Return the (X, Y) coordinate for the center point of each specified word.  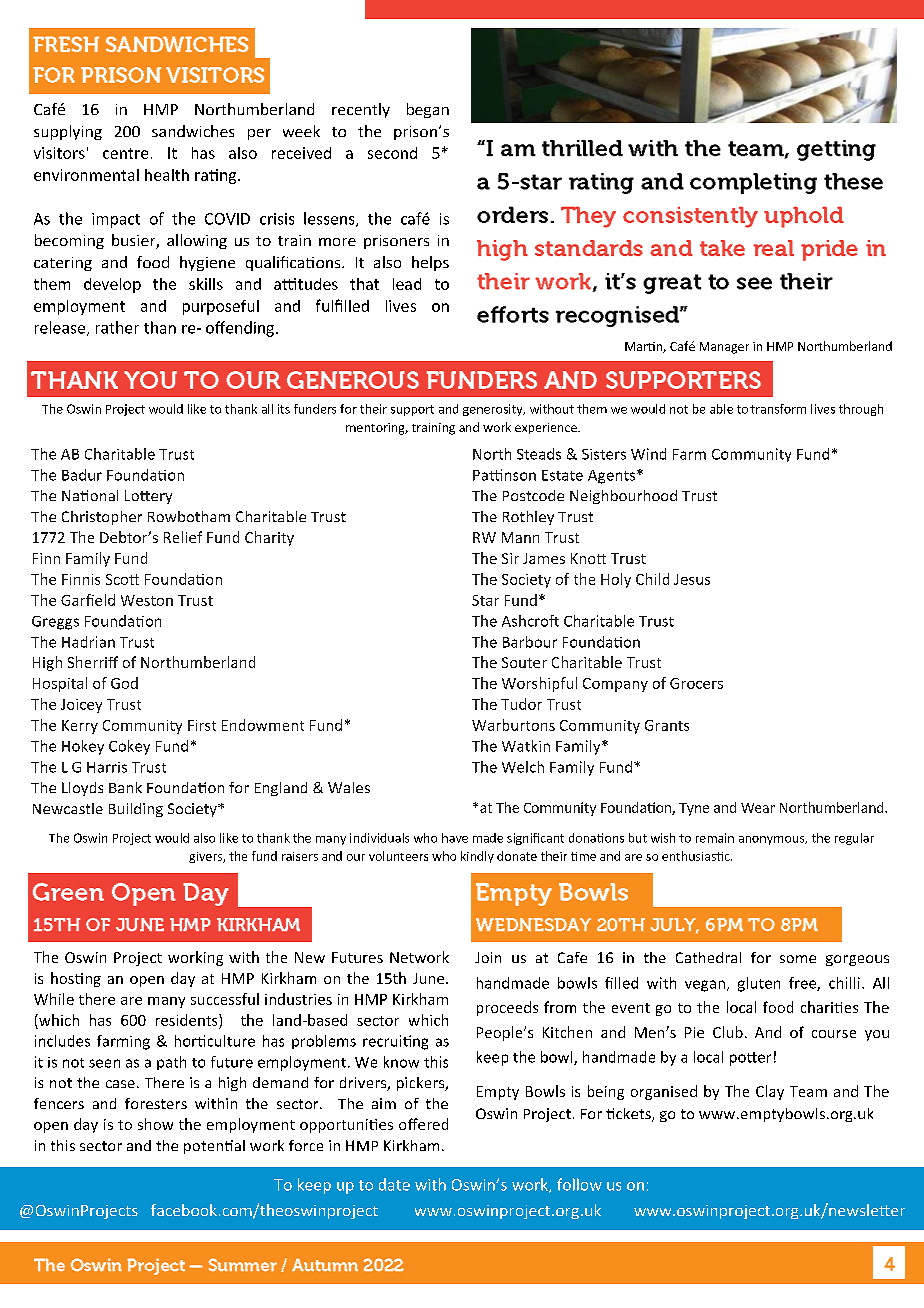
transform (778, 409)
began (428, 110)
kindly (477, 857)
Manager (724, 348)
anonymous (773, 840)
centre (125, 153)
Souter (524, 662)
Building (136, 810)
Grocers (696, 683)
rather (117, 327)
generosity (494, 410)
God (124, 683)
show (155, 1124)
